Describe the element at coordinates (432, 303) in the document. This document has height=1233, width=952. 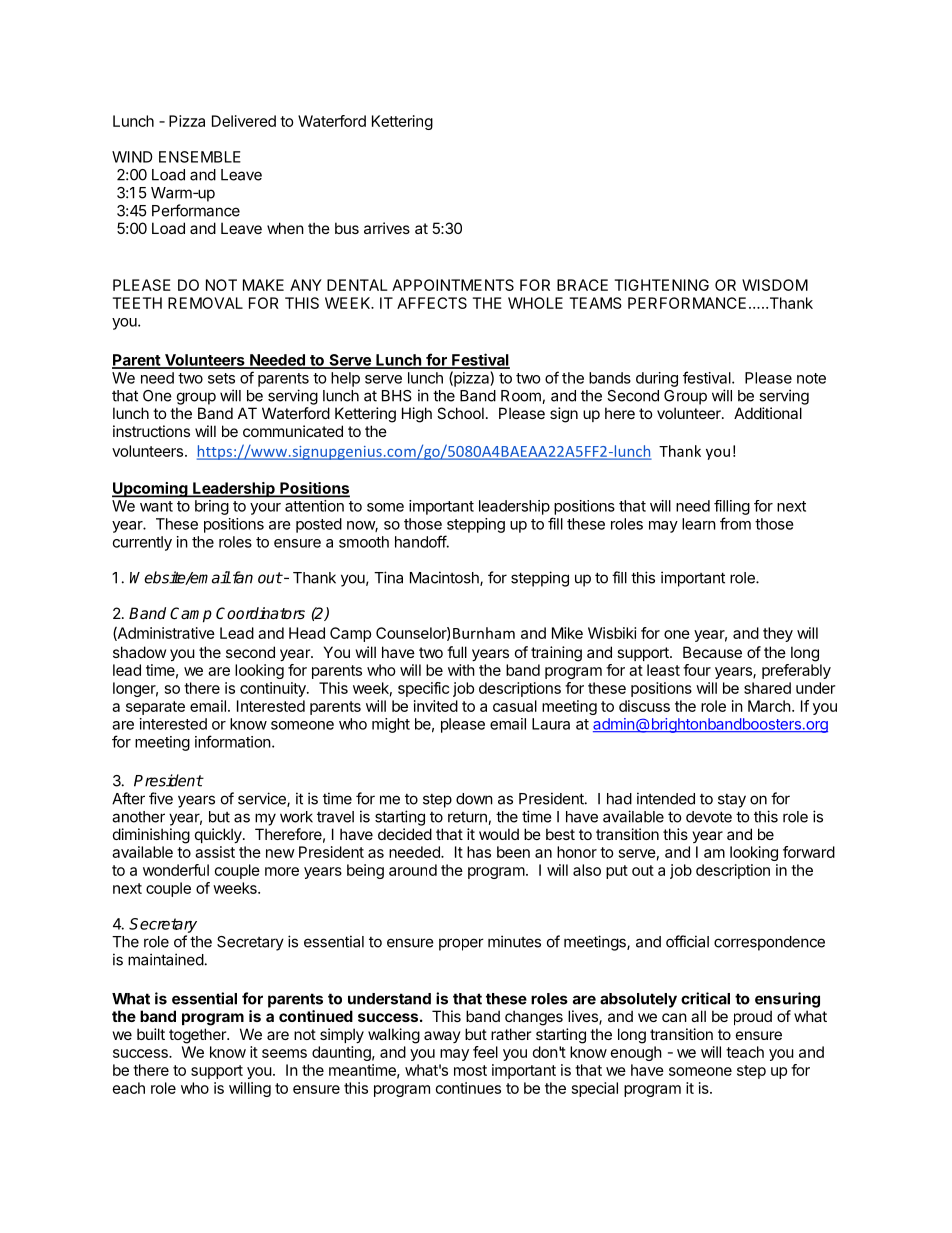
I see `AFFECTS` at that location.
